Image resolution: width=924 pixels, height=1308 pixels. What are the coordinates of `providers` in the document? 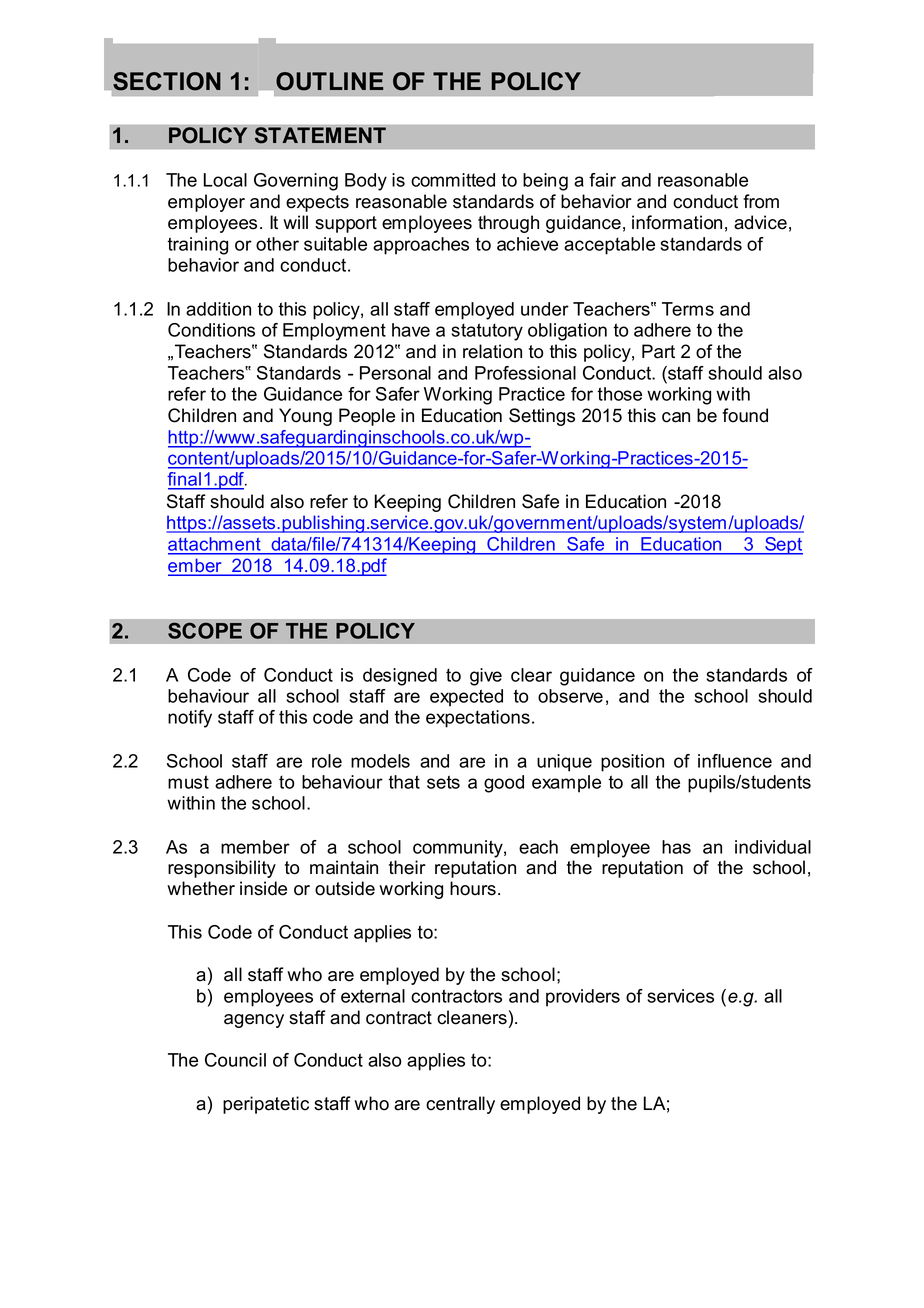 It's located at (583, 998).
